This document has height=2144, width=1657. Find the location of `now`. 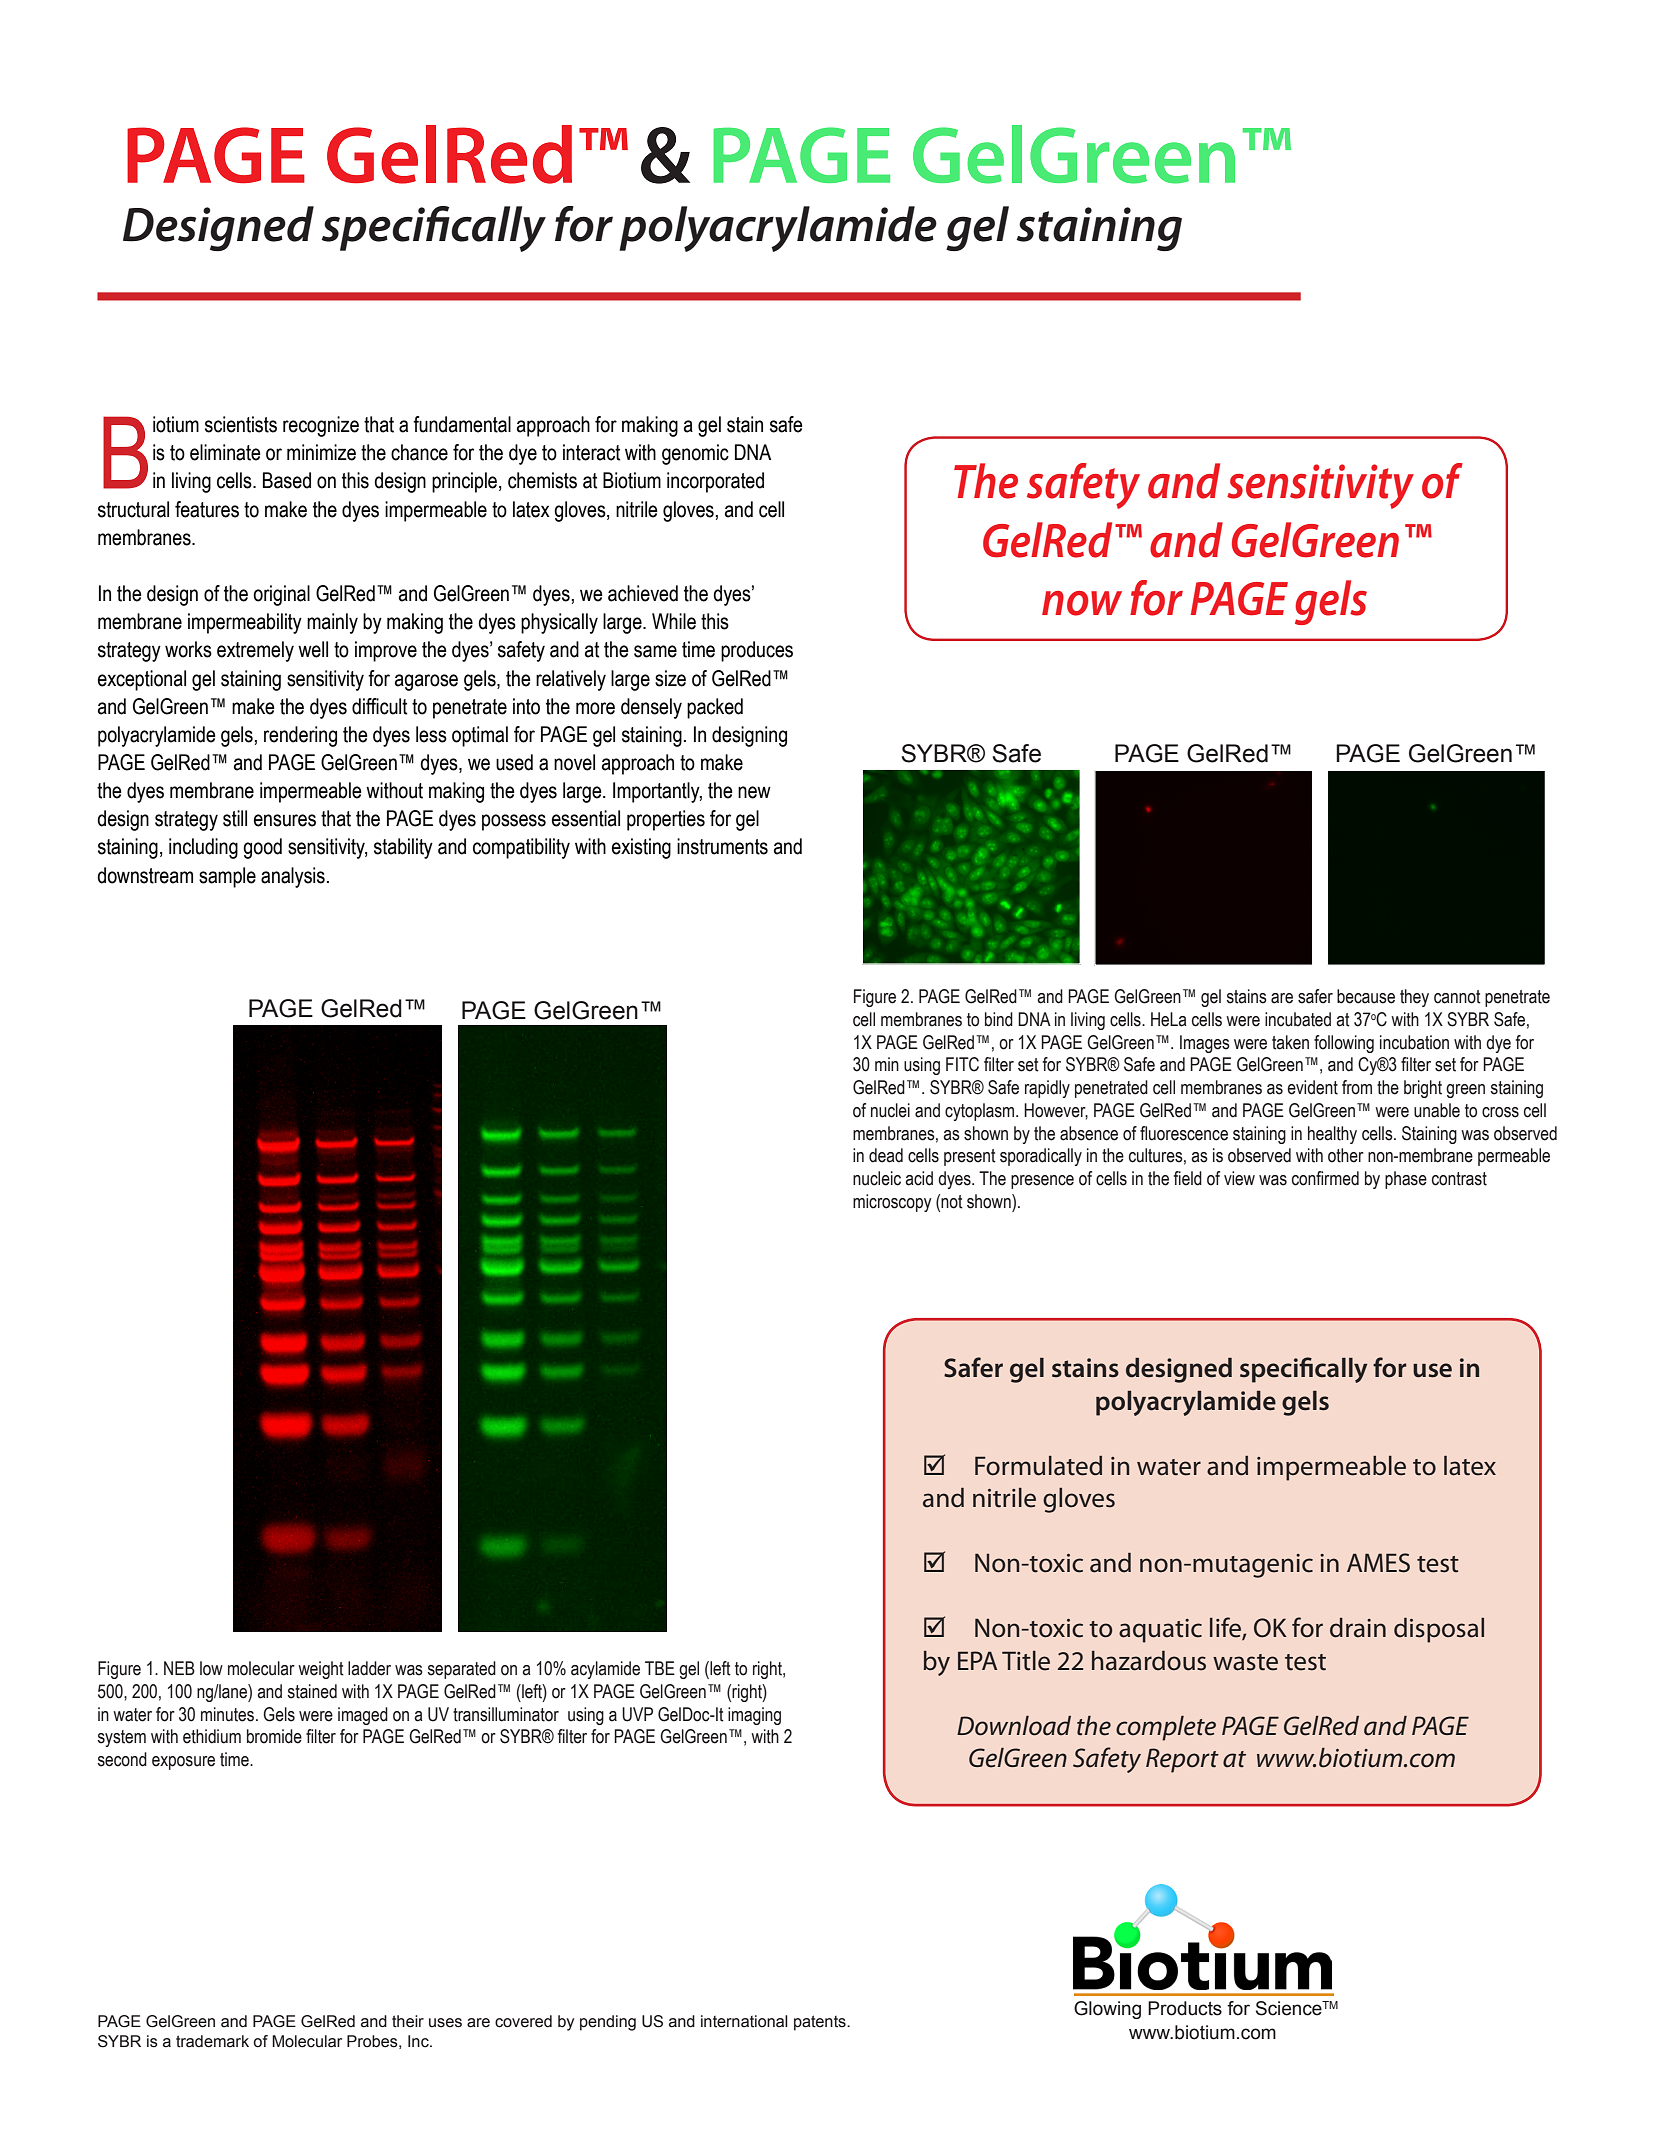

now is located at coordinates (1082, 603).
